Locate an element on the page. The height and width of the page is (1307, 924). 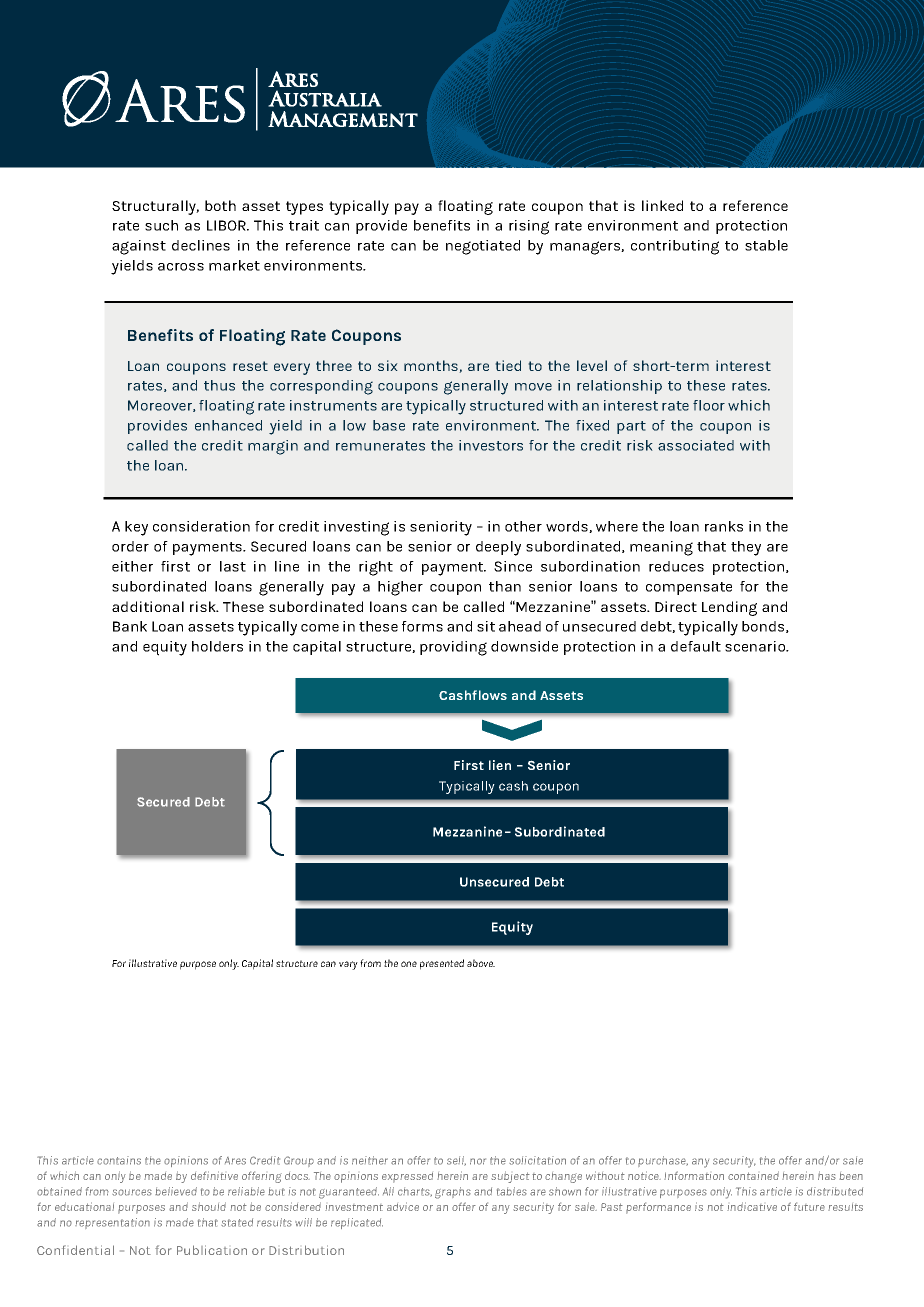
deeply is located at coordinates (498, 548).
